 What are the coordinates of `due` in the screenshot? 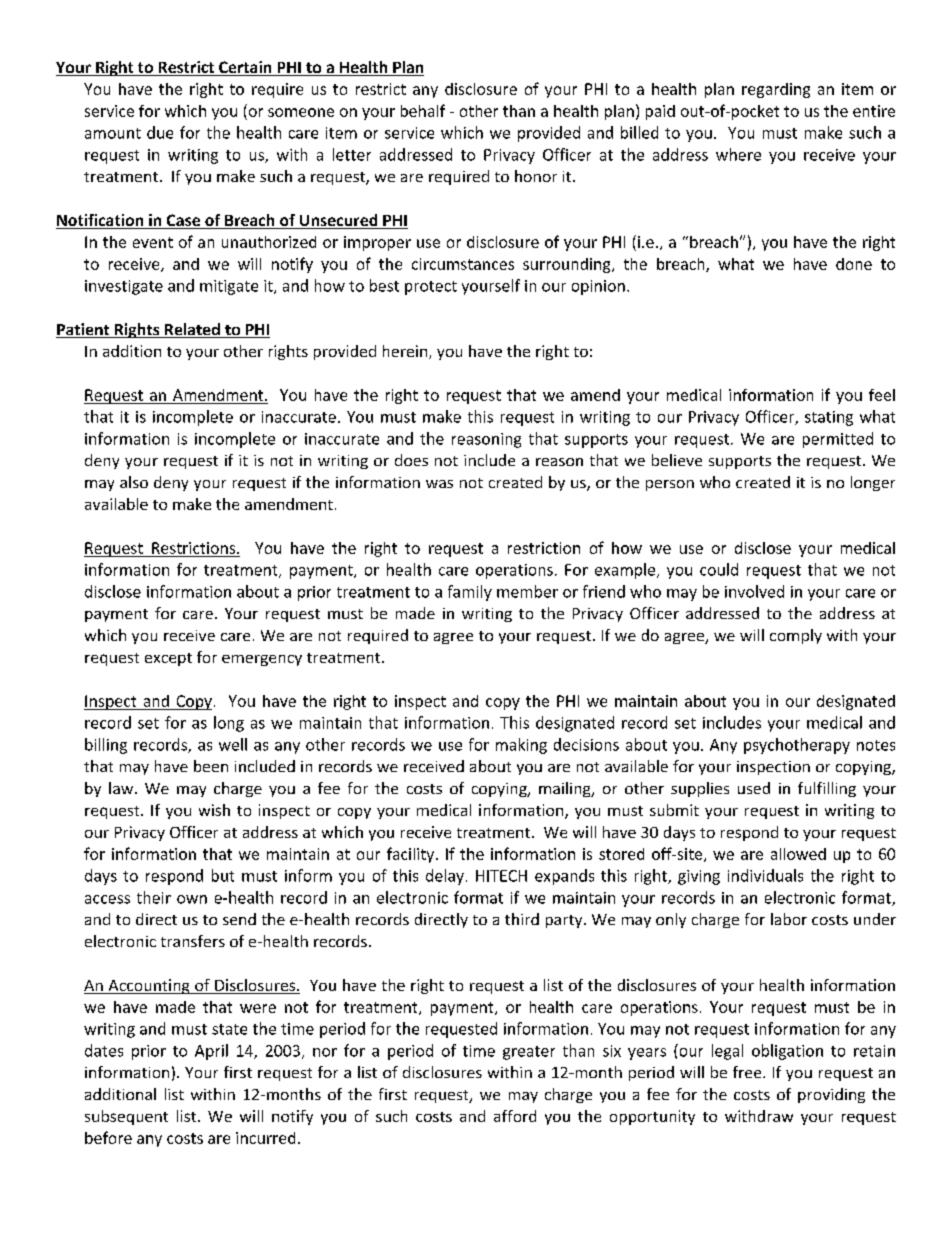 It's located at (160, 132).
